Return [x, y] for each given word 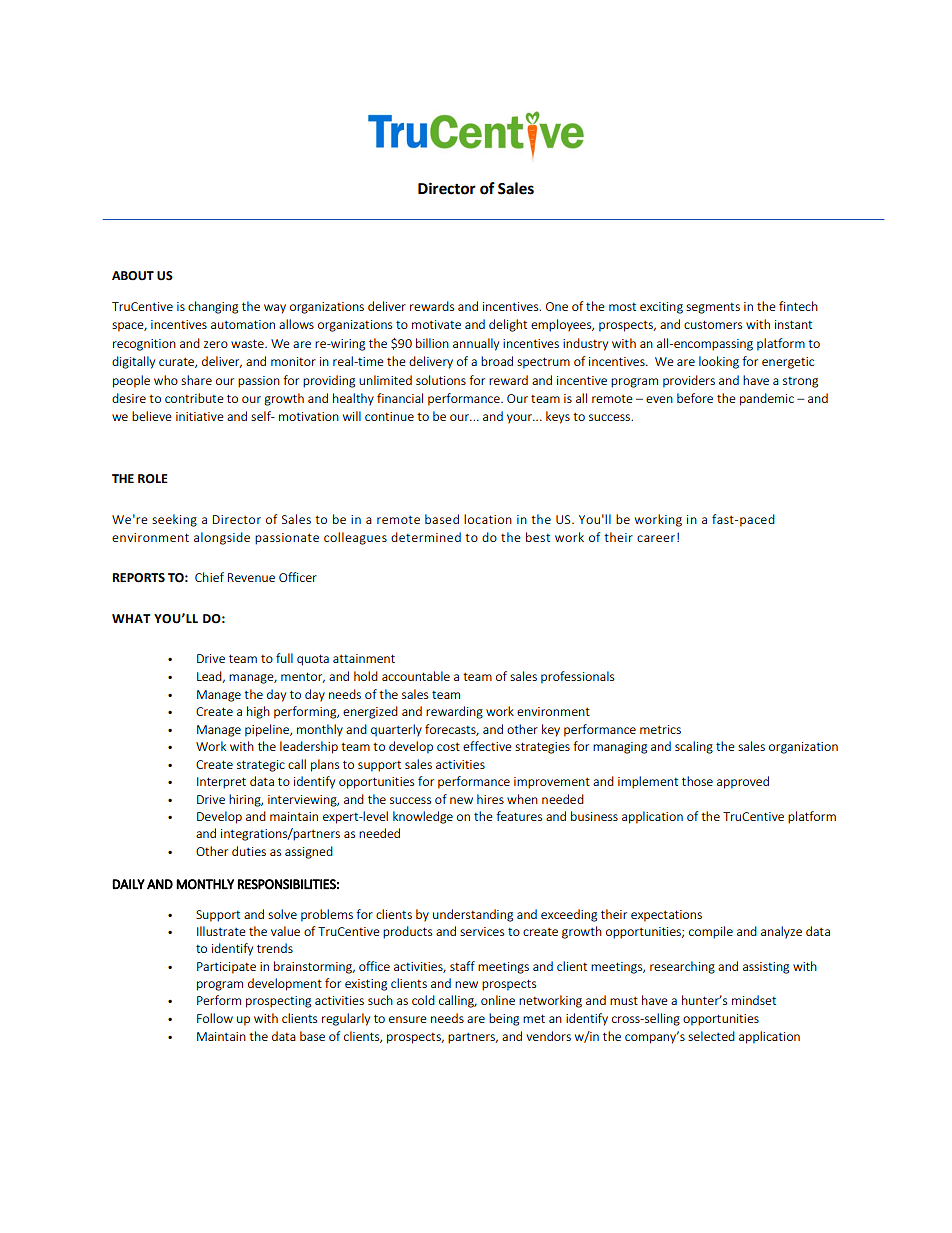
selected [711, 1036]
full [284, 658]
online [498, 1000]
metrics [660, 729]
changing [213, 307]
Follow [215, 1018]
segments [713, 308]
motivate [436, 324]
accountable [416, 676]
